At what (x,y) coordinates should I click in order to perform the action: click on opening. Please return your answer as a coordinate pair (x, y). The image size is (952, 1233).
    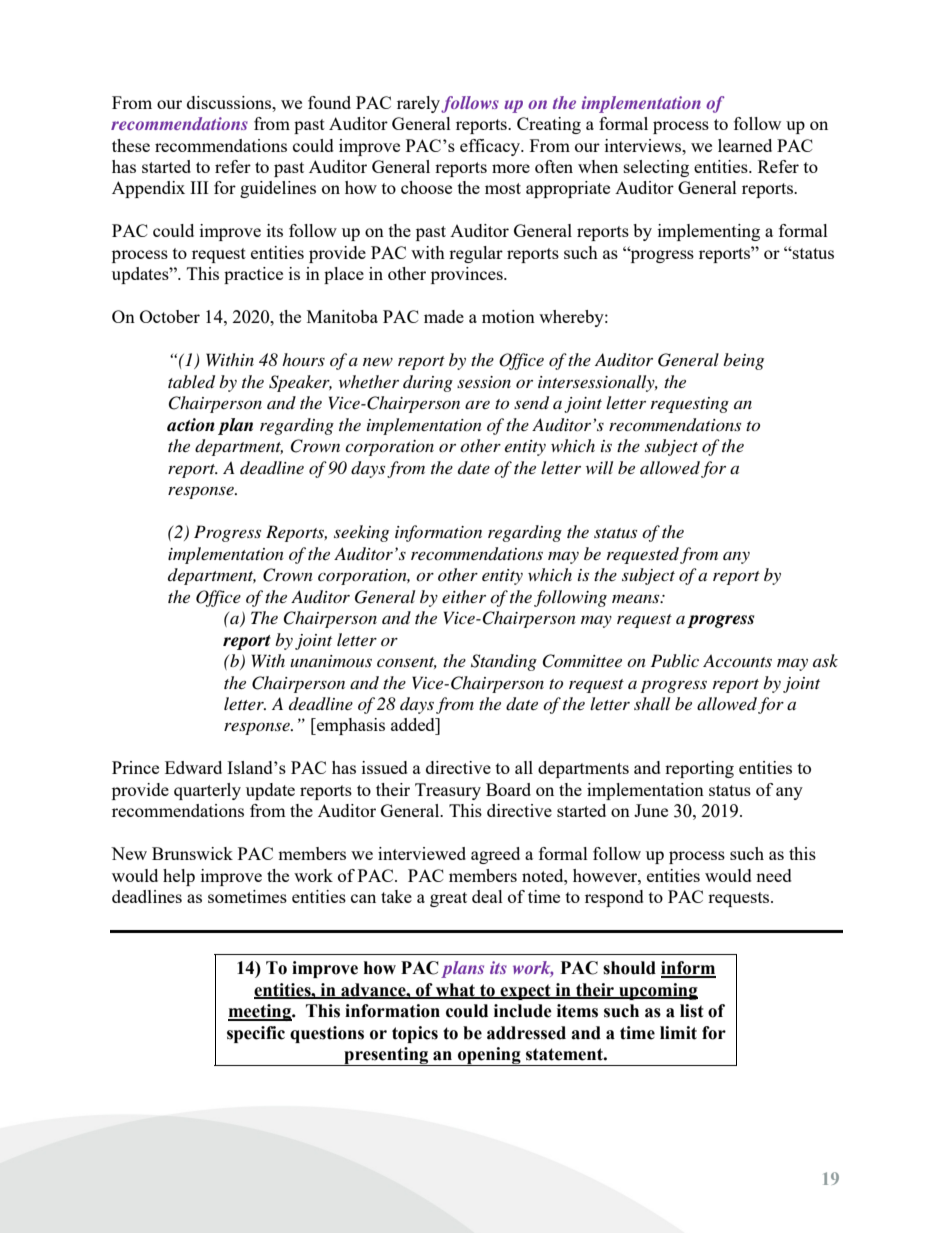
    Looking at the image, I should click on (489, 1056).
